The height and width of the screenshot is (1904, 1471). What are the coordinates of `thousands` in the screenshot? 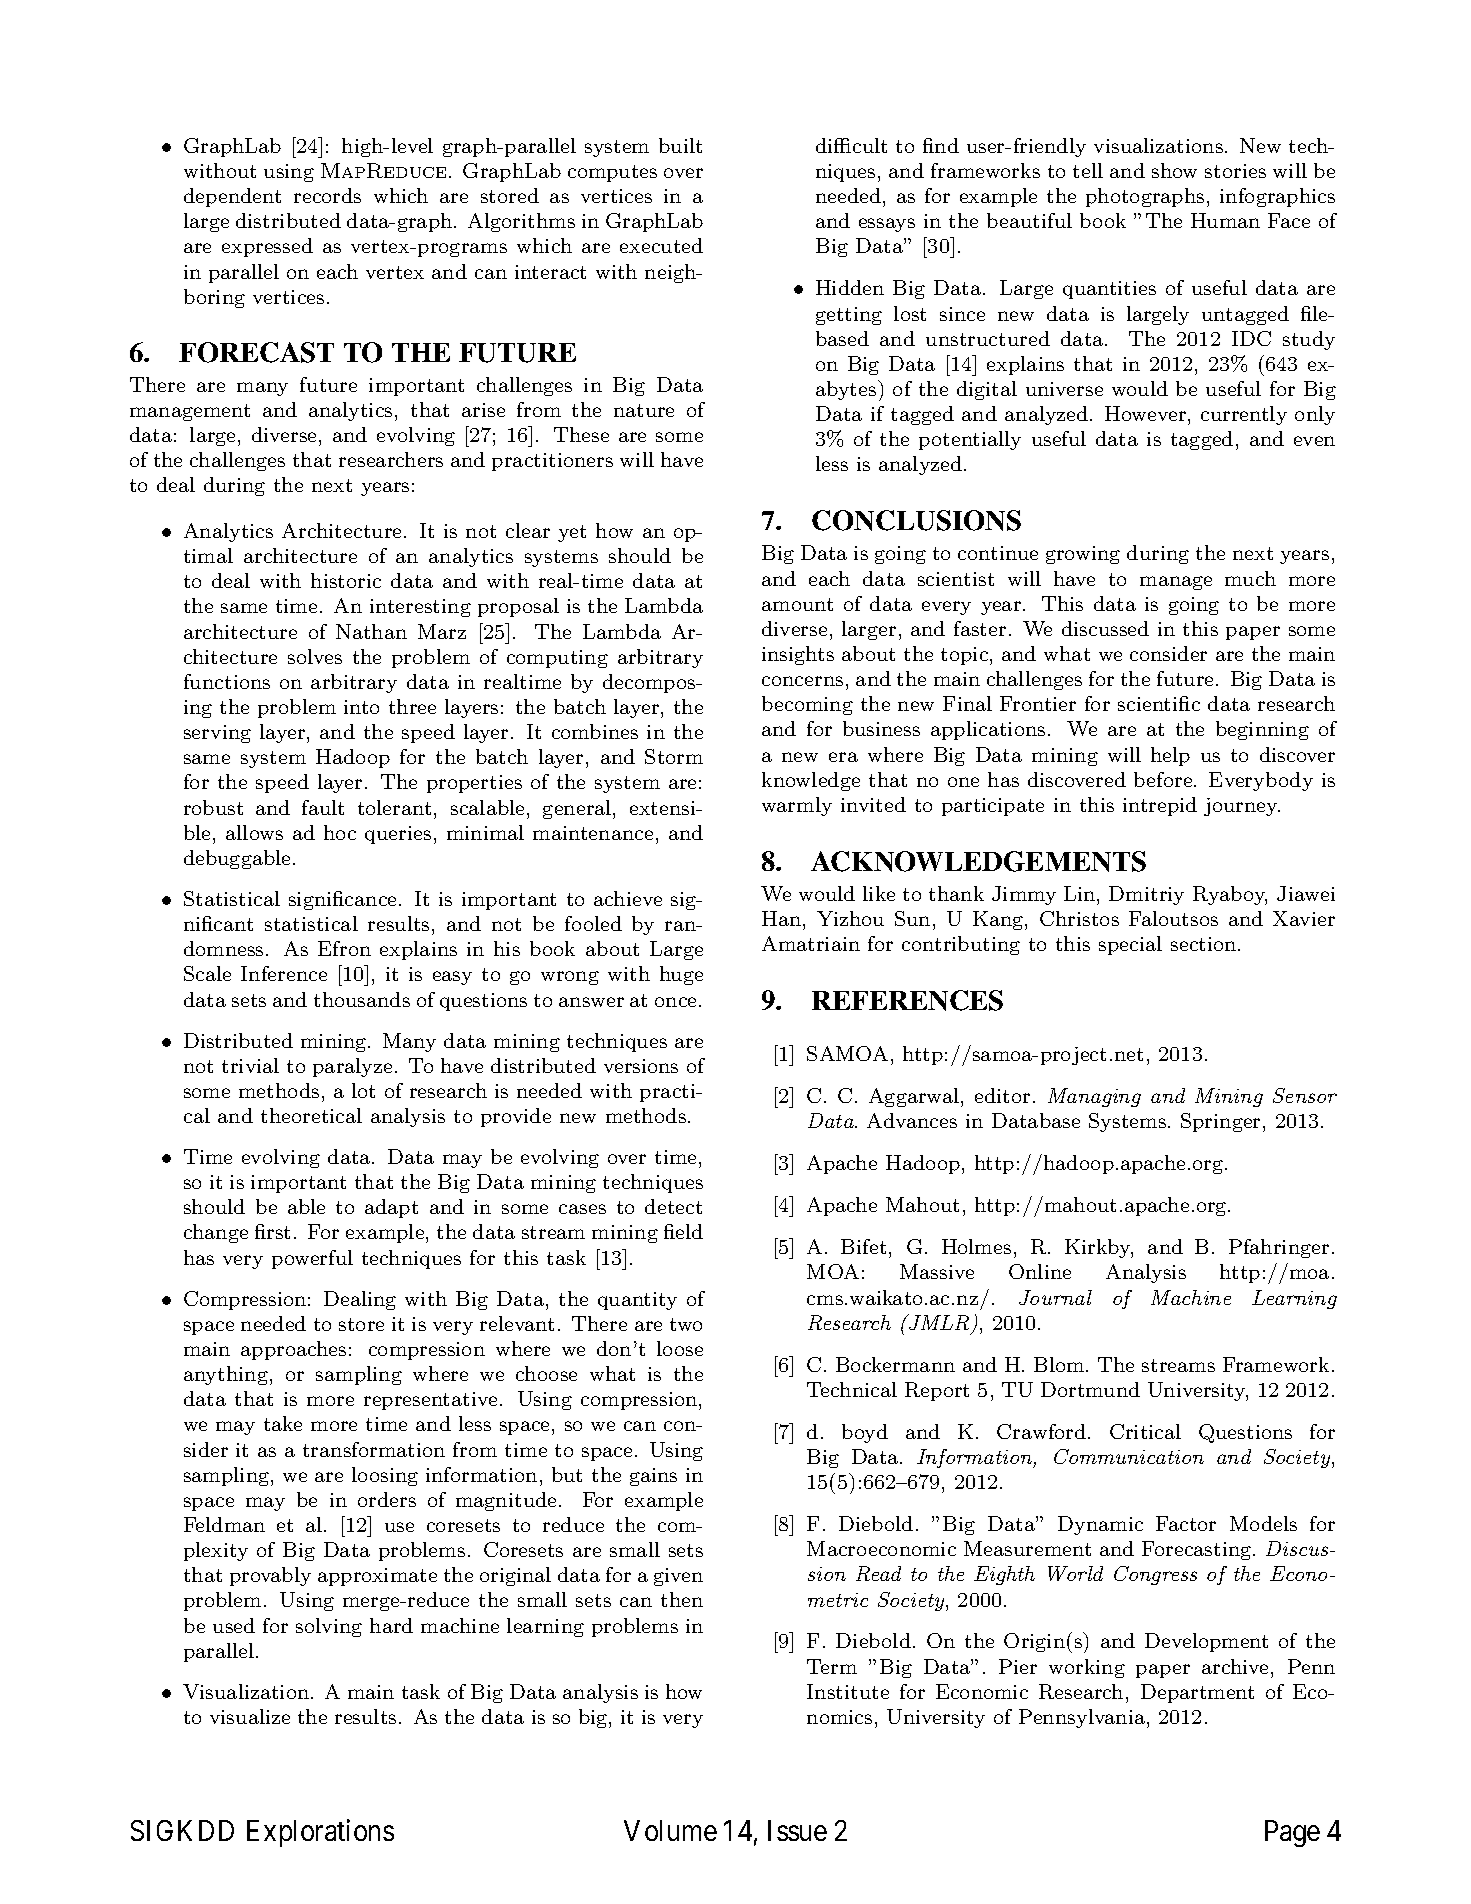 It's located at (362, 999).
